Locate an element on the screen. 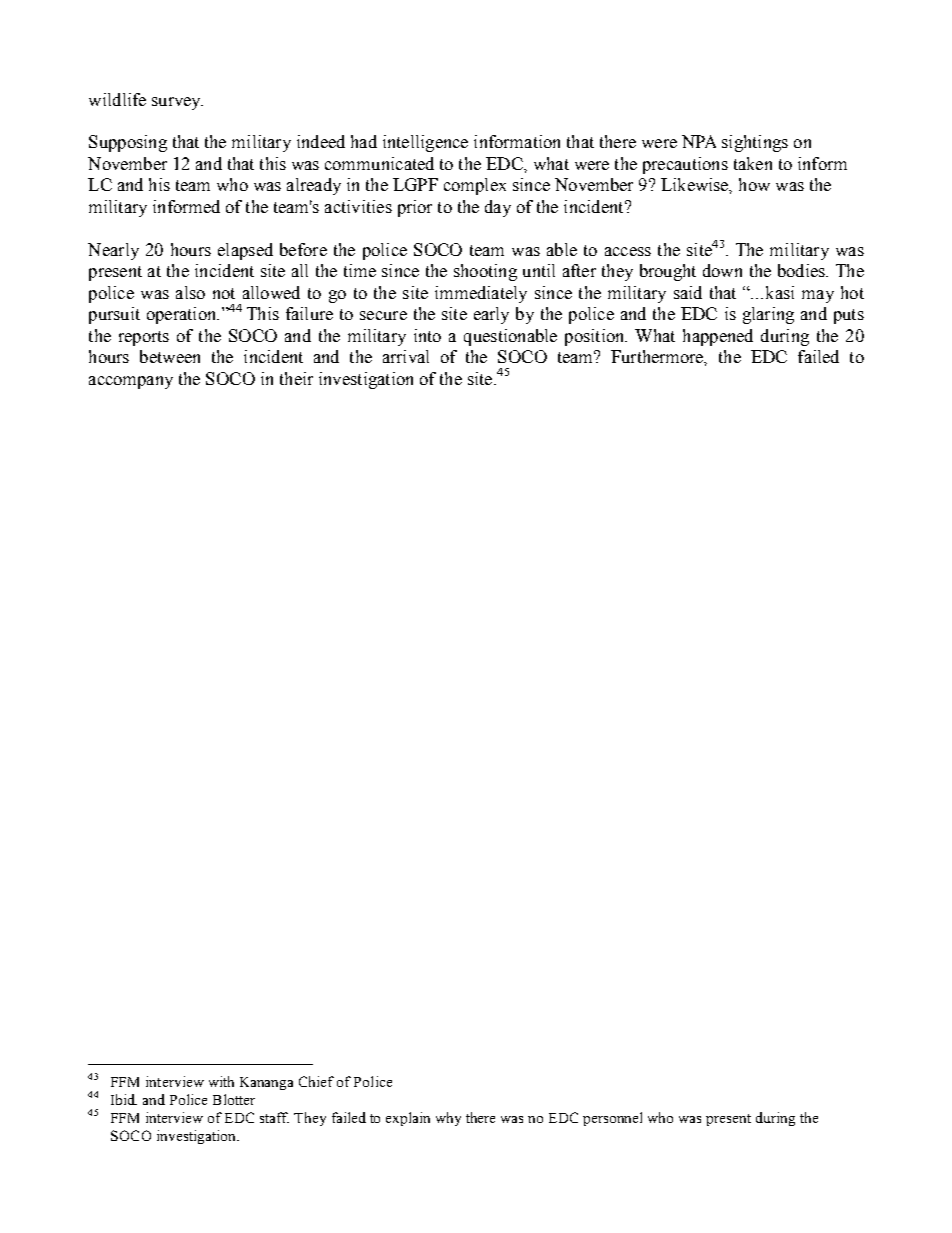  with is located at coordinates (221, 1081).
